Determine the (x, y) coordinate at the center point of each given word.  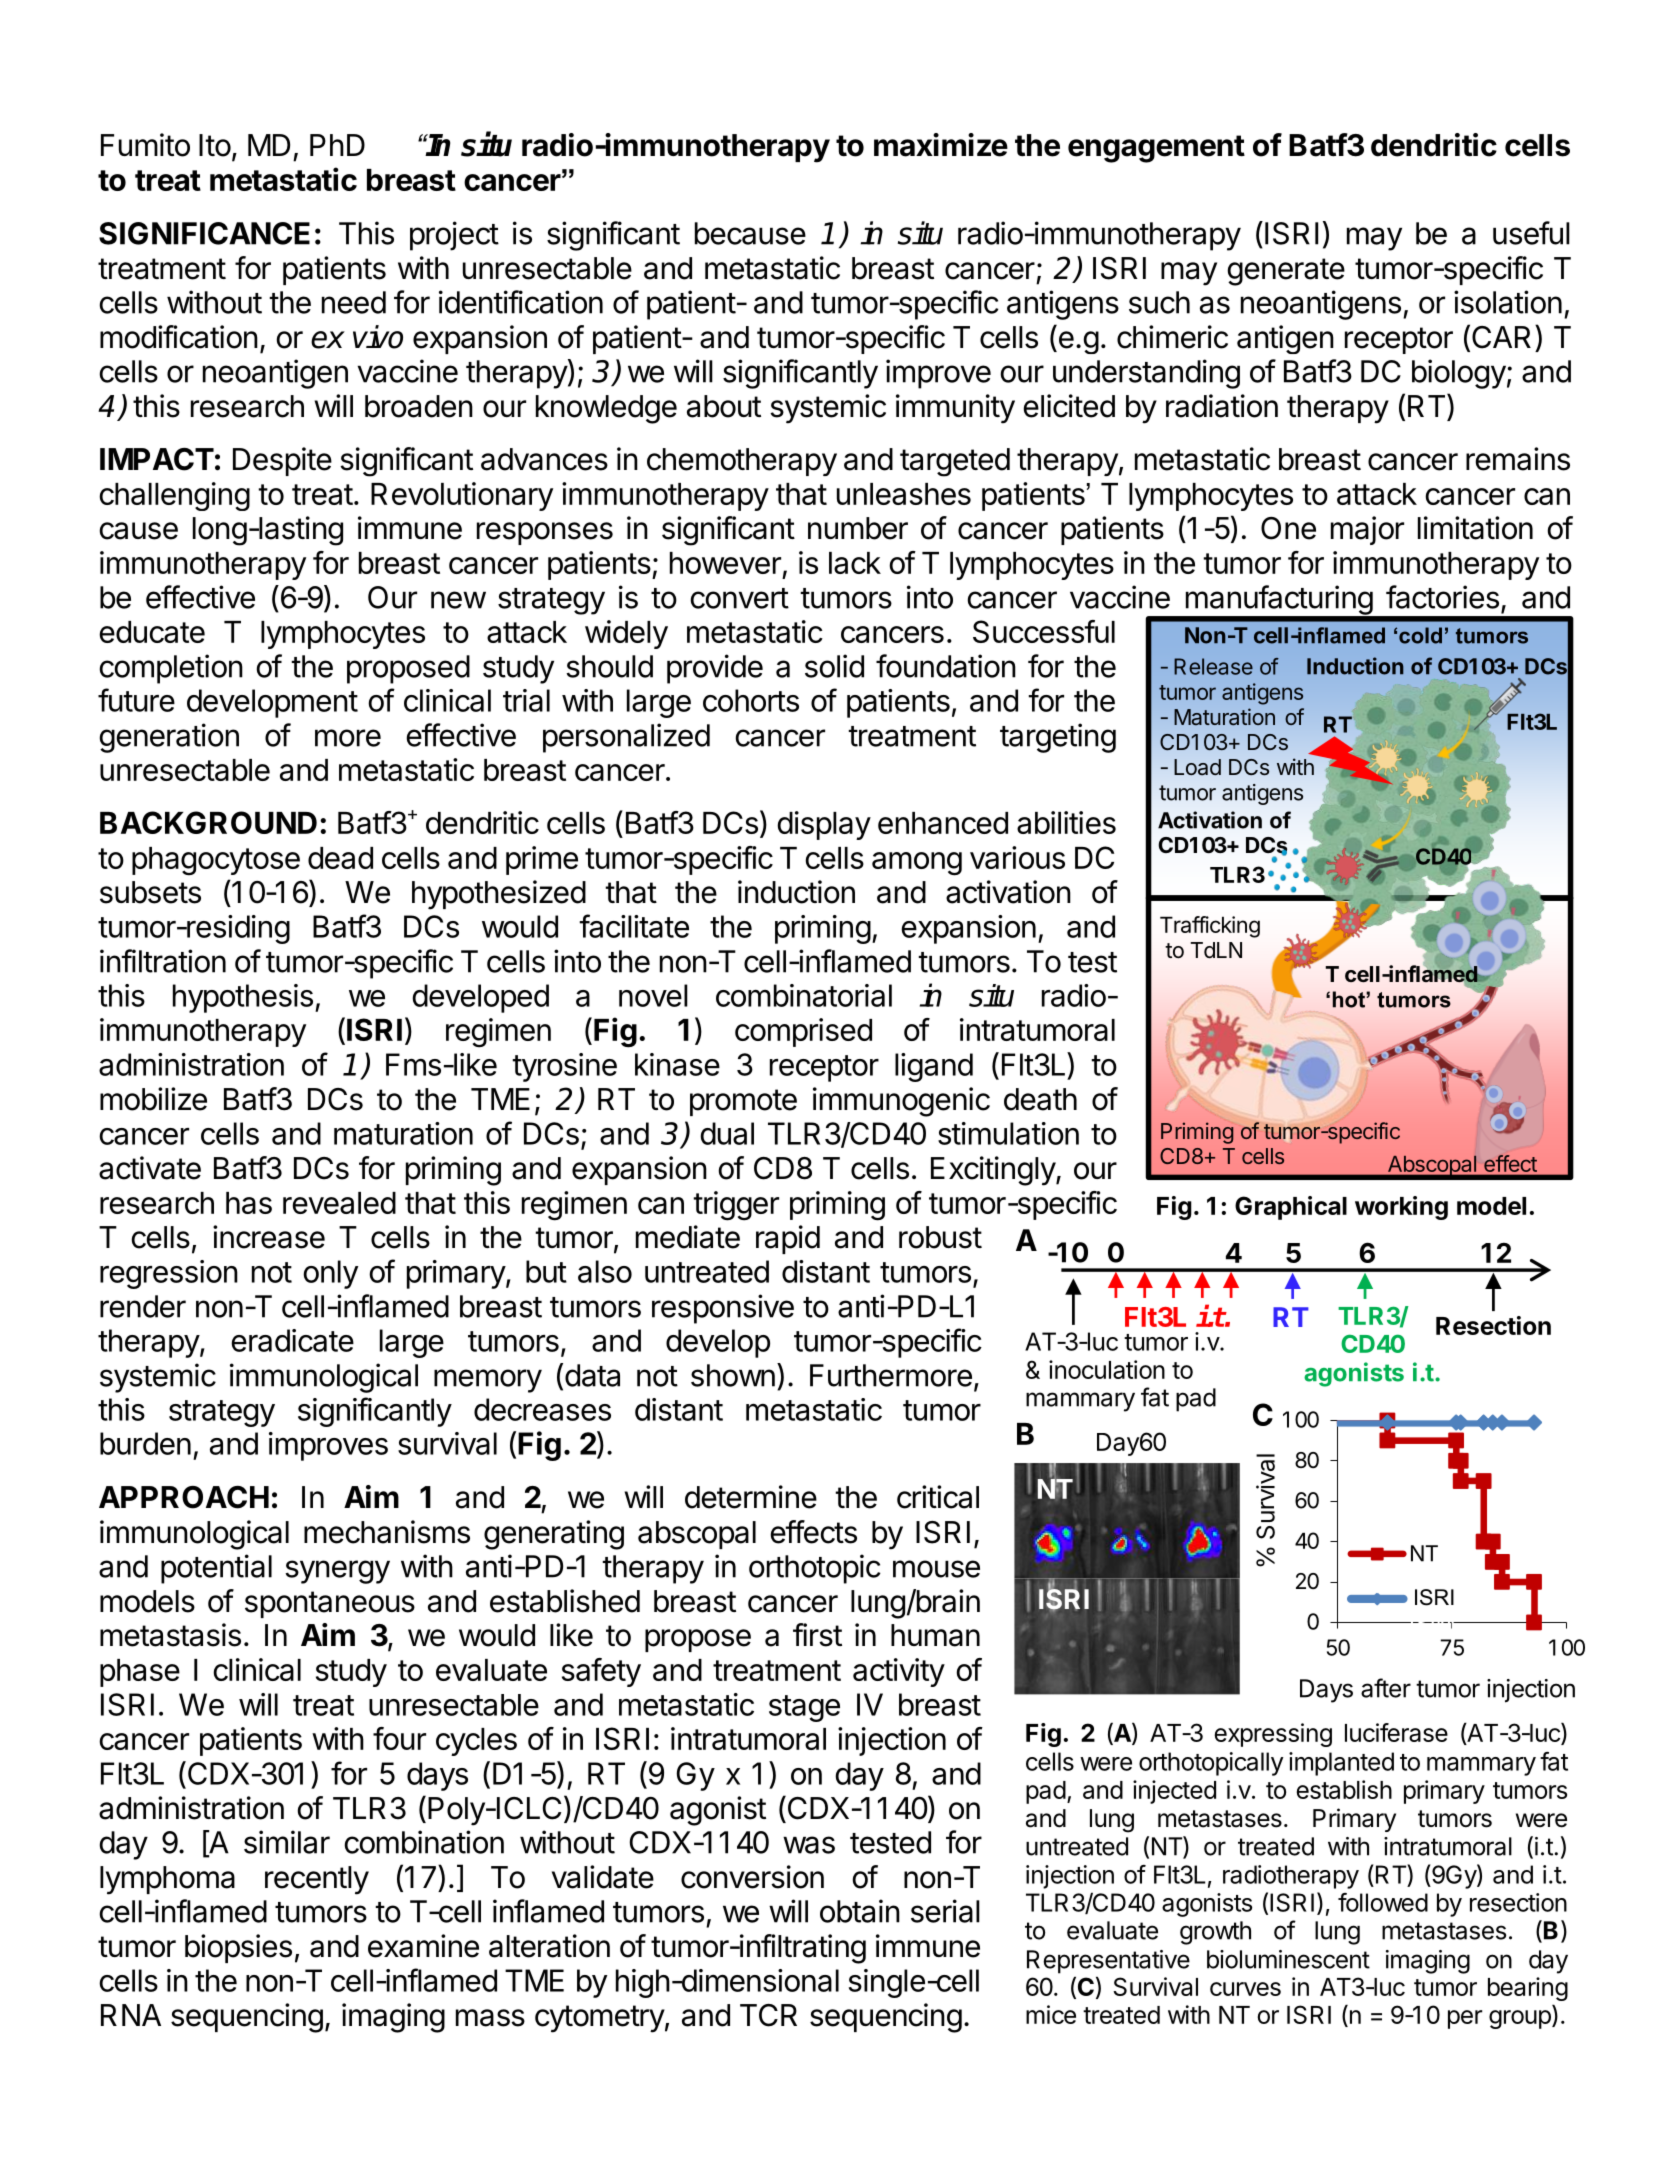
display (824, 825)
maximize (941, 145)
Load (1197, 767)
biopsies (238, 1948)
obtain (860, 1911)
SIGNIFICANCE (204, 233)
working (1401, 1208)
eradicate (292, 1340)
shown (733, 1375)
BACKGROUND (208, 822)
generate (1286, 272)
